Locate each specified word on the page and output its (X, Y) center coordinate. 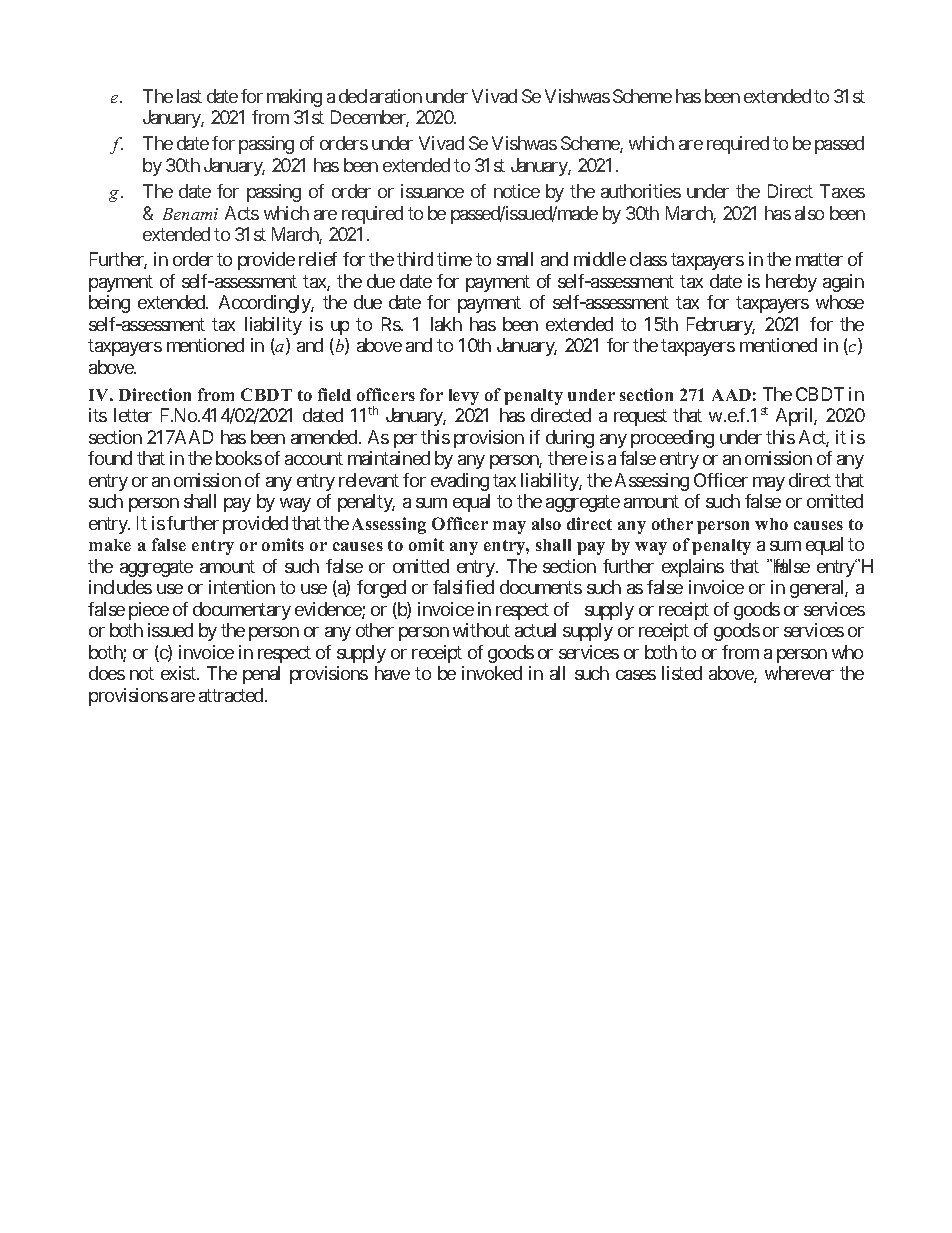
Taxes (842, 191)
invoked (492, 673)
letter (133, 415)
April (796, 417)
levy (464, 397)
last (189, 96)
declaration (380, 96)
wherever (799, 673)
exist (179, 673)
